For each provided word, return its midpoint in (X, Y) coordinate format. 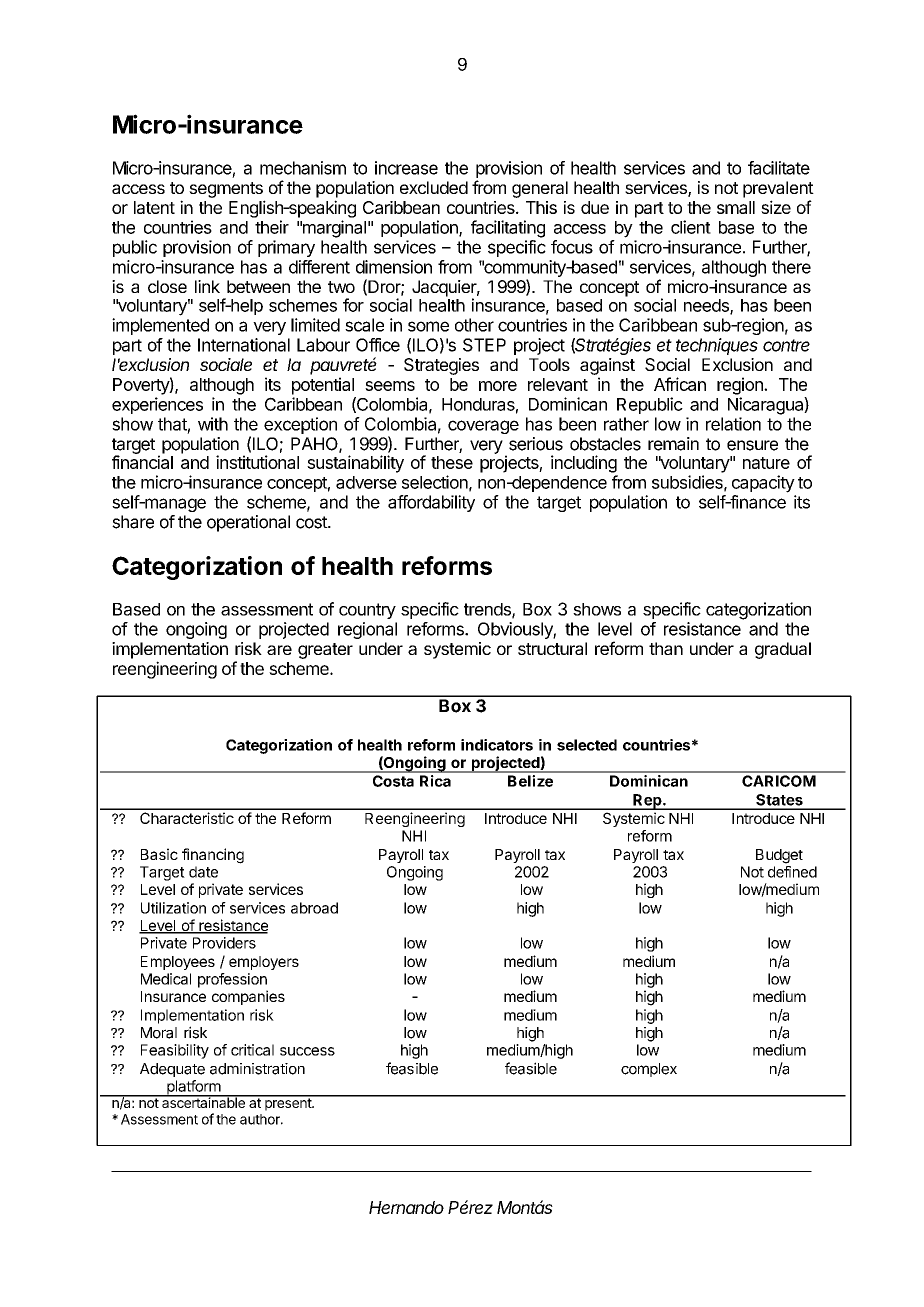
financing (213, 856)
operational (248, 523)
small (736, 207)
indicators (497, 745)
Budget (779, 856)
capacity (763, 484)
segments (226, 190)
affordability (431, 503)
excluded (434, 187)
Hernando (406, 1207)
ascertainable (203, 1101)
